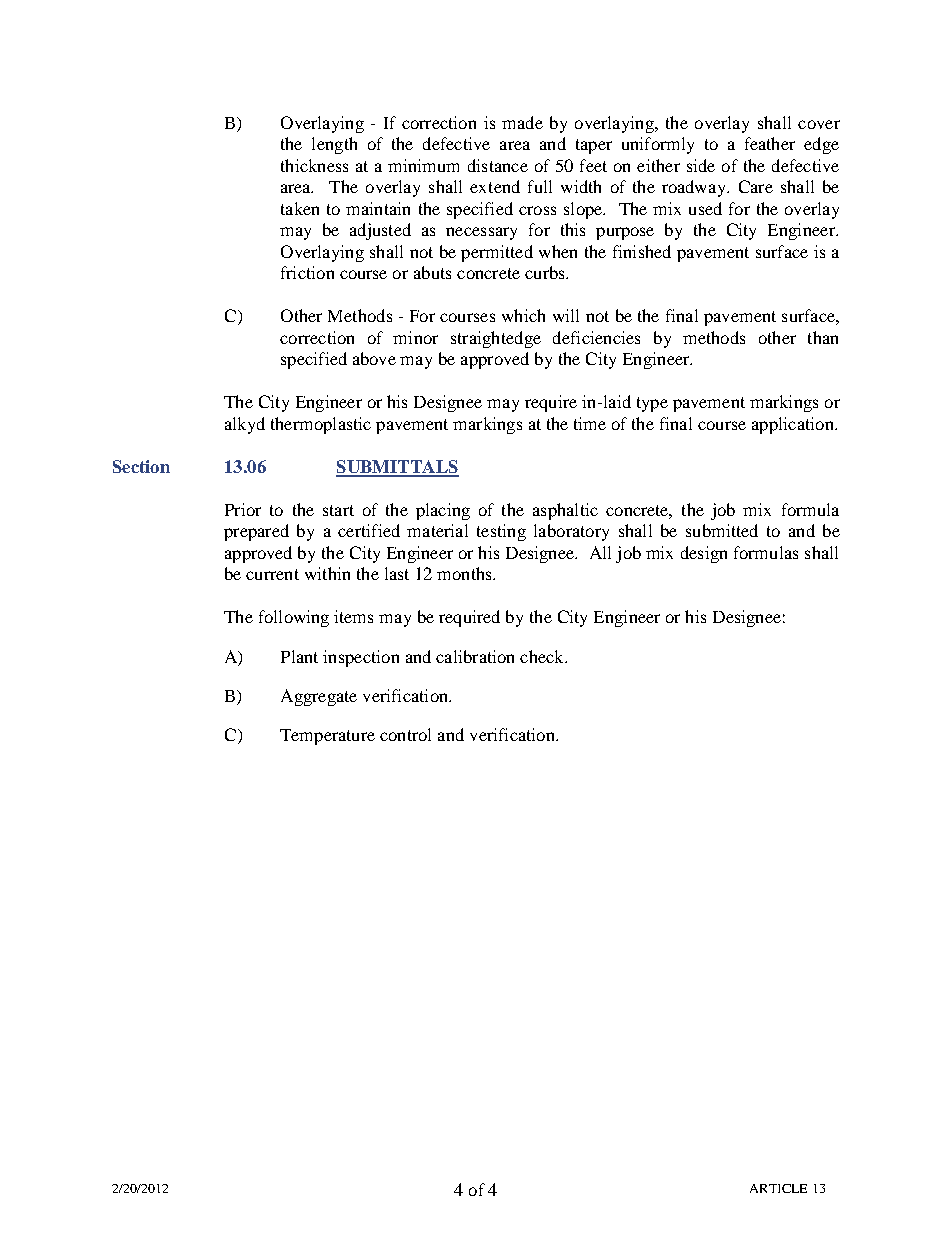 The width and height of the screenshot is (952, 1233). What do you see at coordinates (475, 656) in the screenshot?
I see `calibration` at bounding box center [475, 656].
